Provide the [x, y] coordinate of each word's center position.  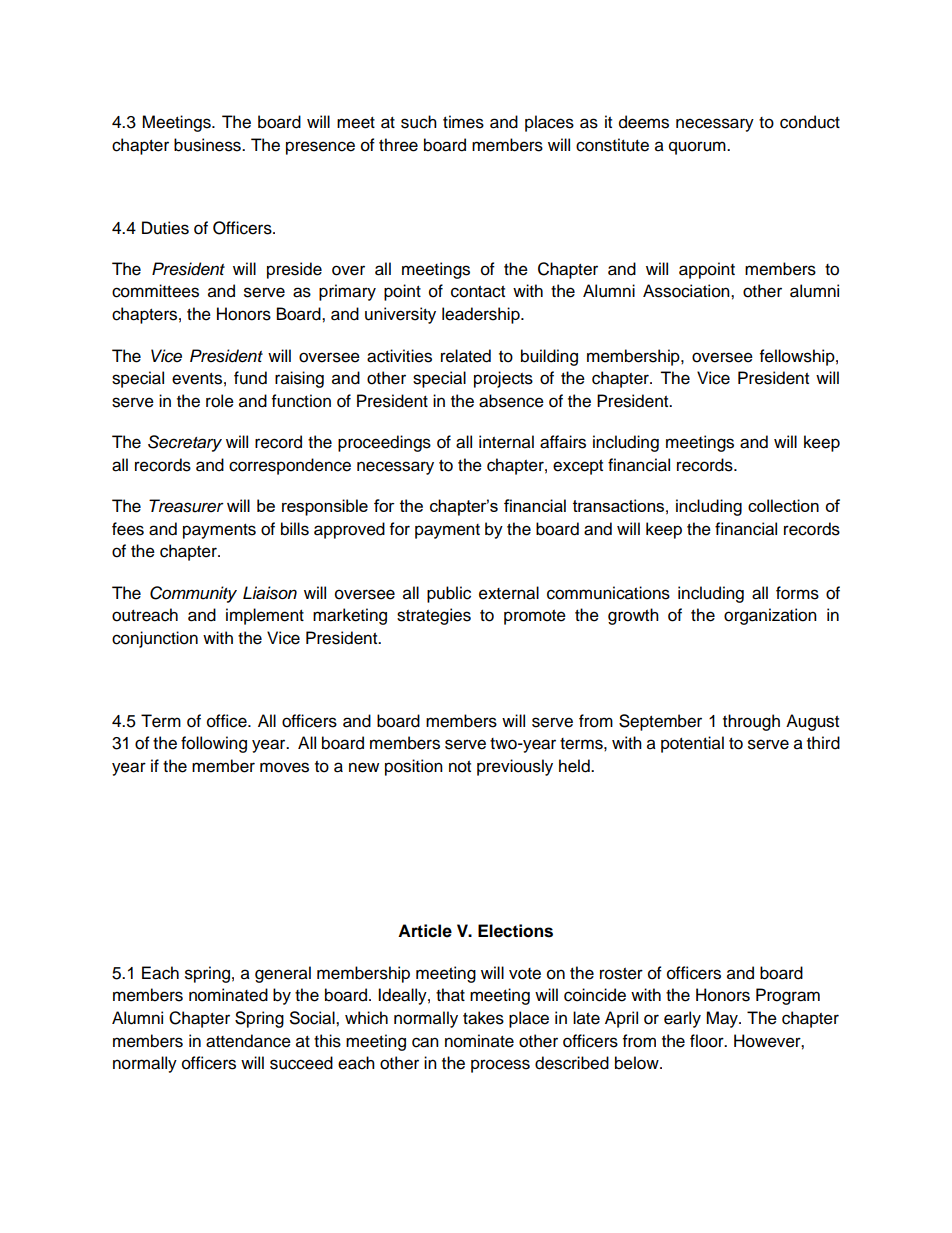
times [463, 122]
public [449, 594]
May [723, 1019]
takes [483, 1018]
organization [770, 616]
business [208, 145]
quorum [698, 148]
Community [193, 594]
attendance [248, 1041]
